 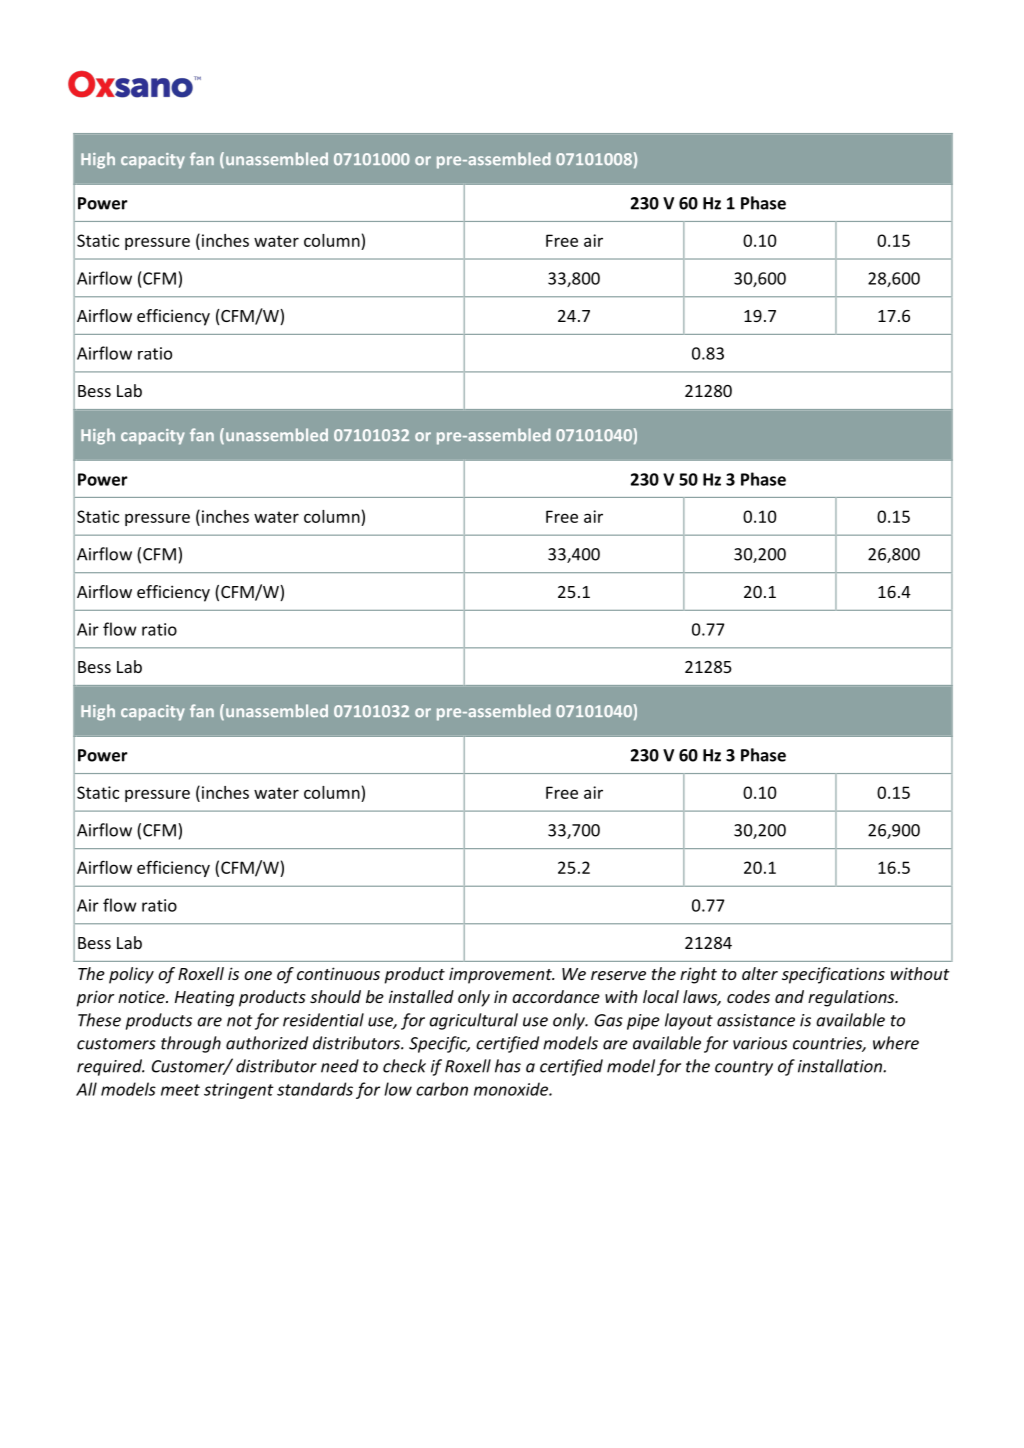 What do you see at coordinates (180, 1090) in the image?
I see `meet` at bounding box center [180, 1090].
